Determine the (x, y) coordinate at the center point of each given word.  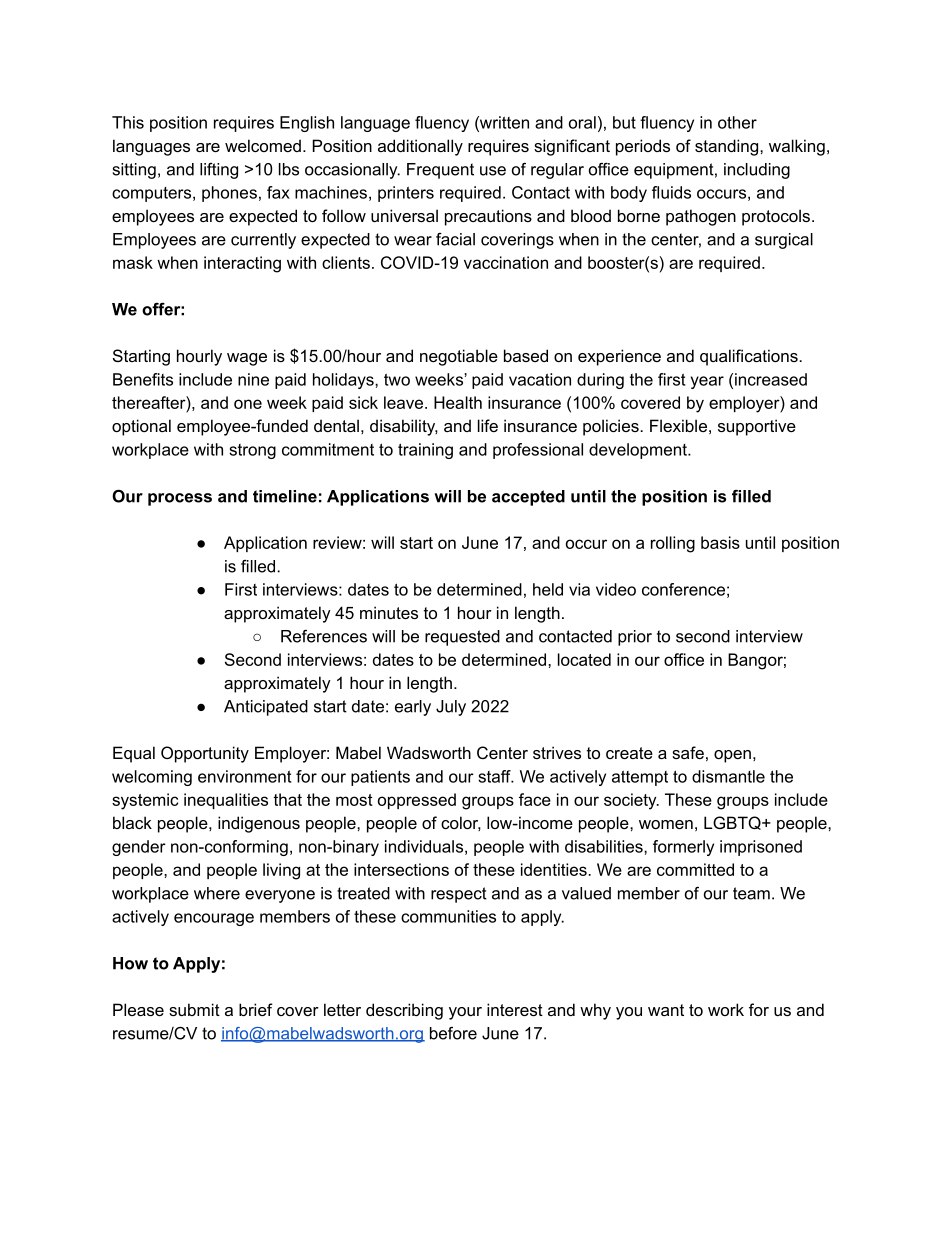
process (180, 499)
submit (194, 1009)
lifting (219, 171)
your (465, 1013)
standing (728, 147)
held (548, 589)
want (666, 1010)
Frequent (440, 171)
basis (720, 542)
